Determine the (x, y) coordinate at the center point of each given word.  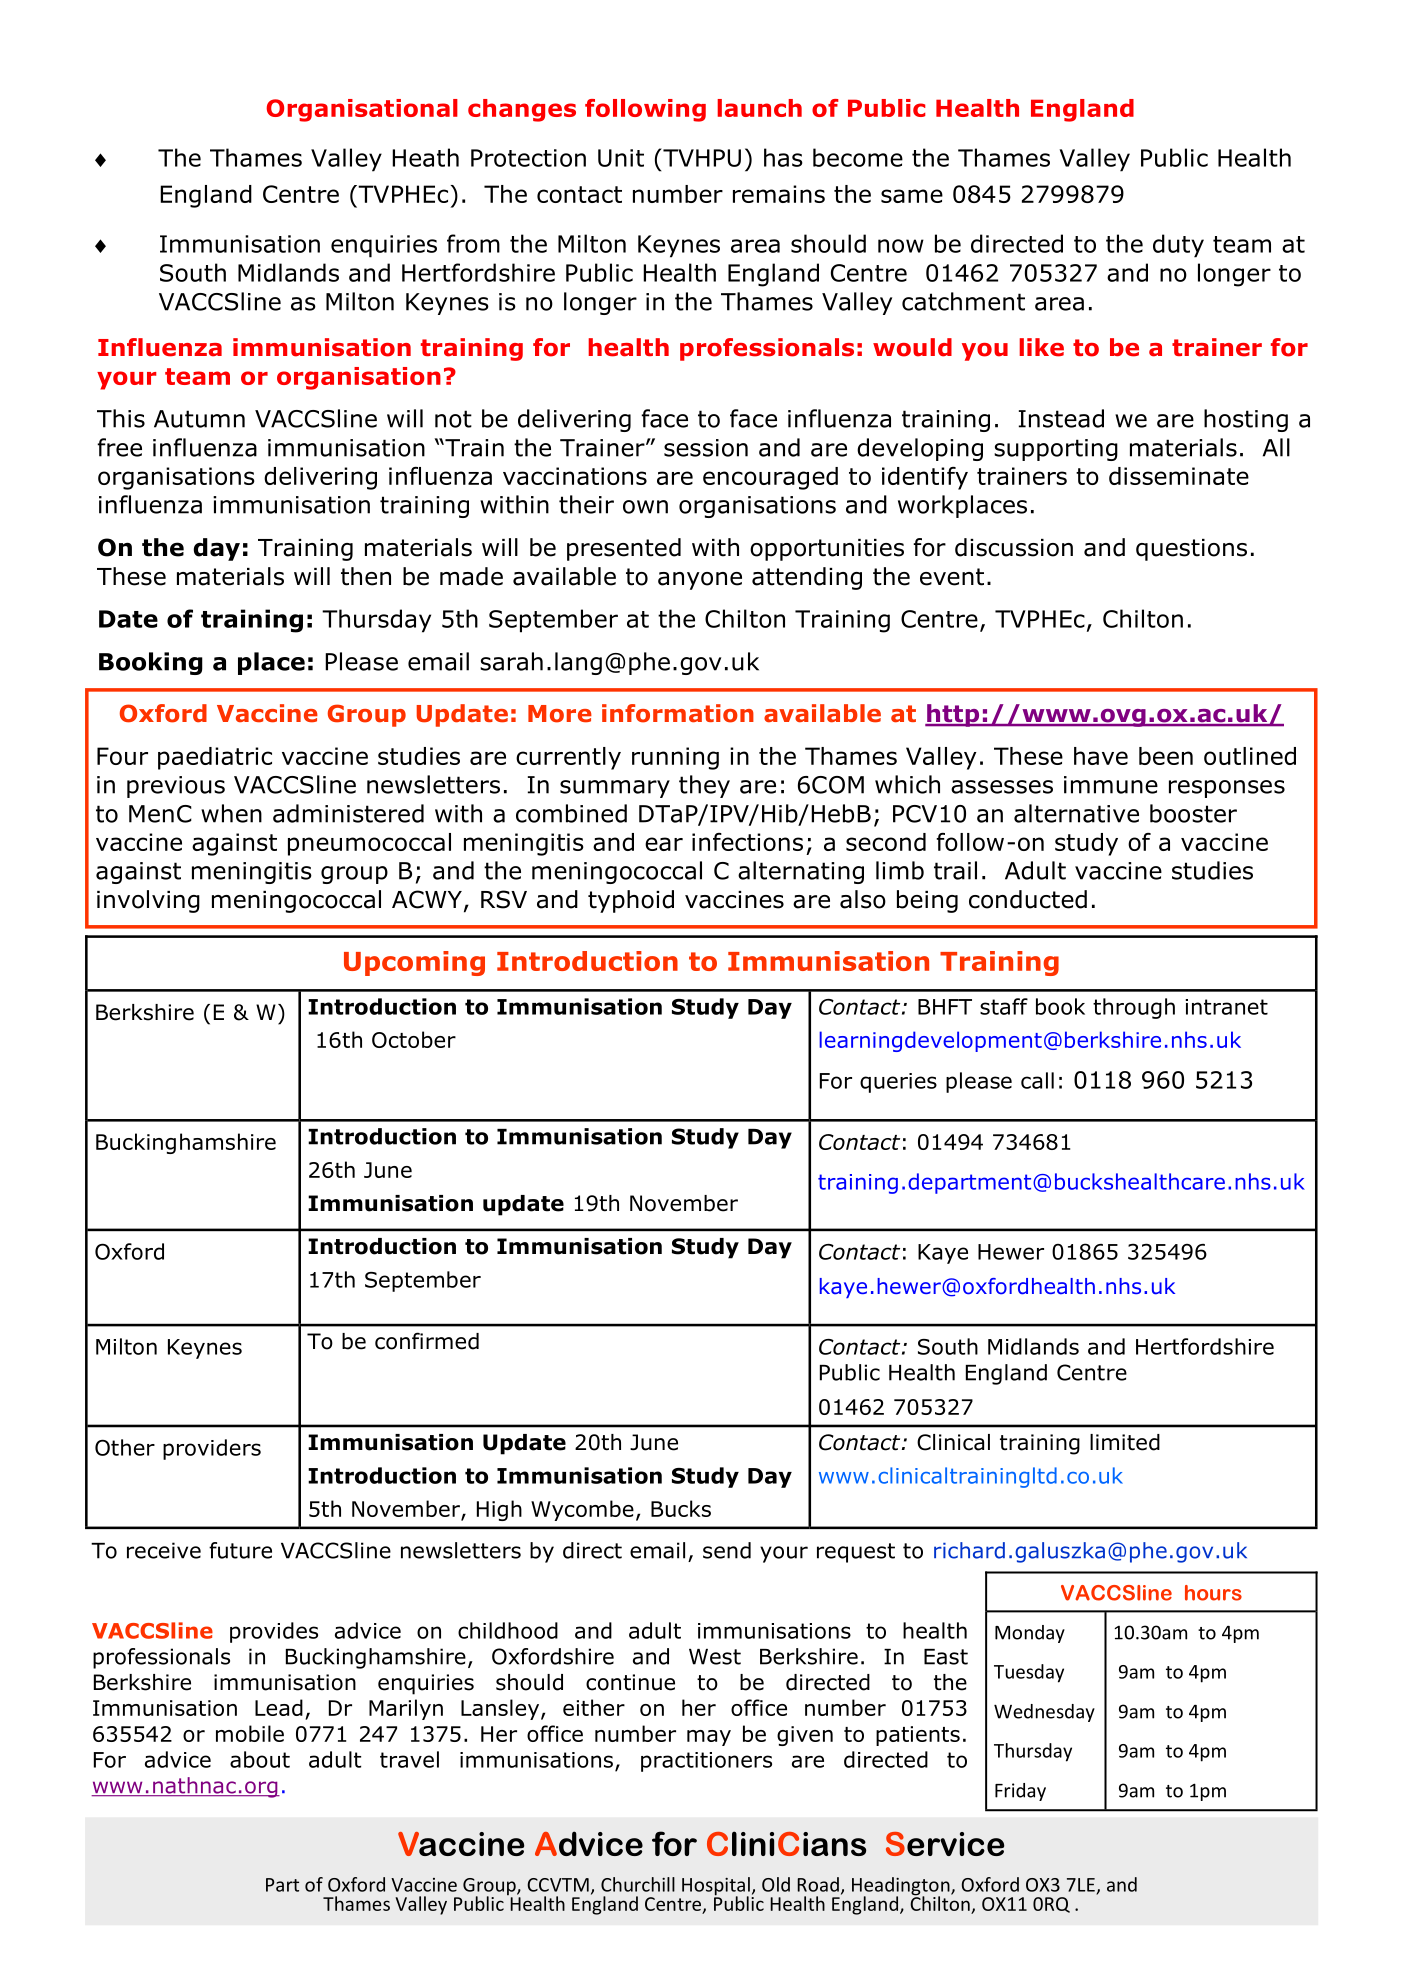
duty (1178, 246)
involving (148, 901)
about (260, 1759)
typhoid (631, 901)
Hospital (717, 1887)
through (1134, 1008)
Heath (425, 157)
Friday (1020, 1792)
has (783, 157)
